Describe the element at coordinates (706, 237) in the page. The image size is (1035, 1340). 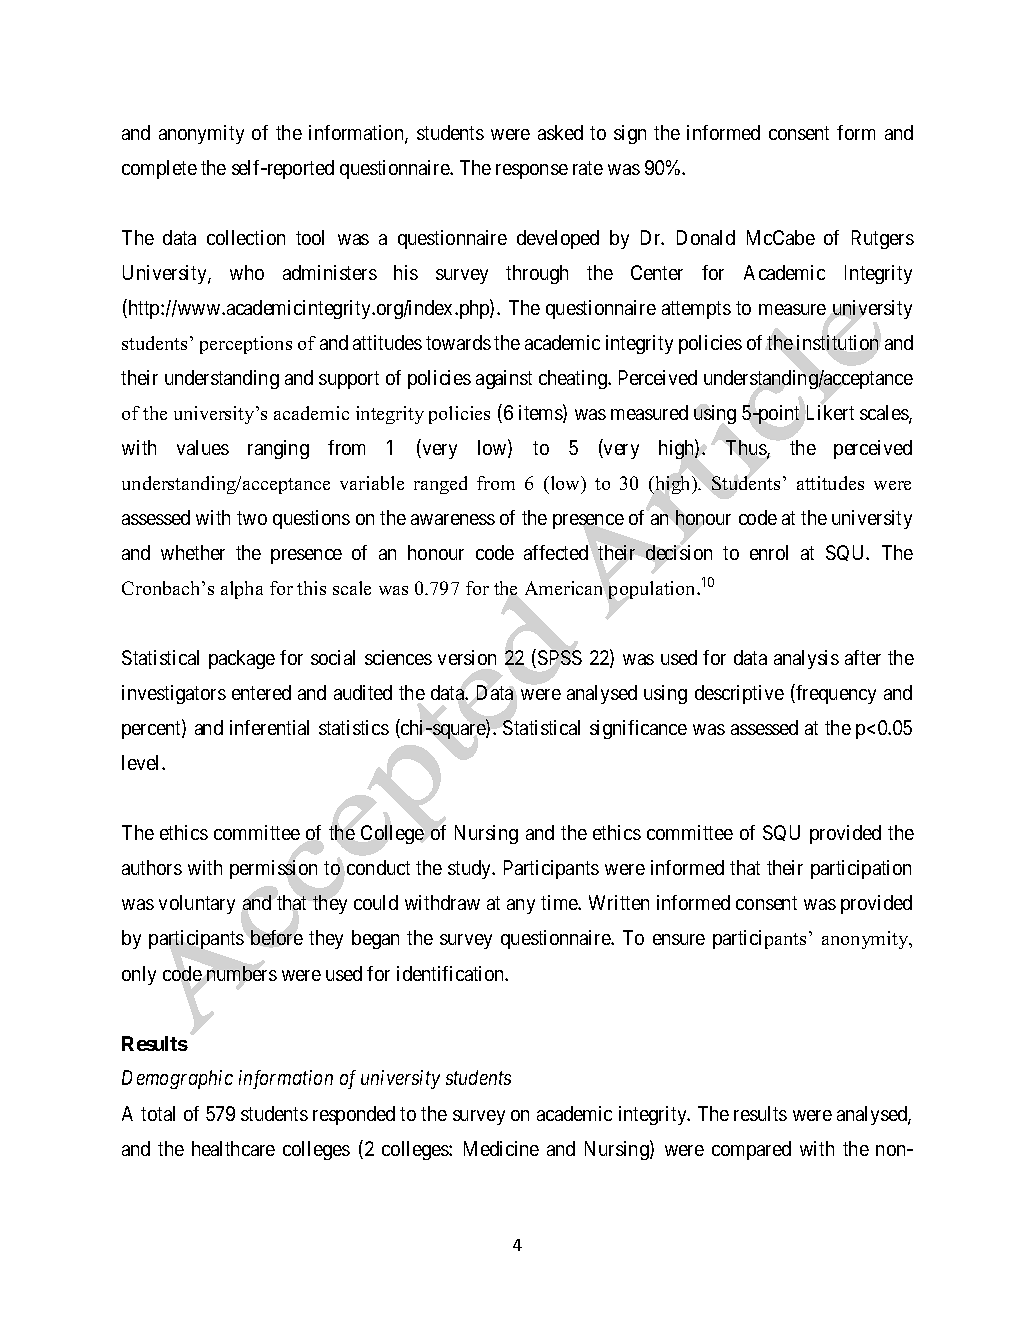
I see `Donald` at that location.
